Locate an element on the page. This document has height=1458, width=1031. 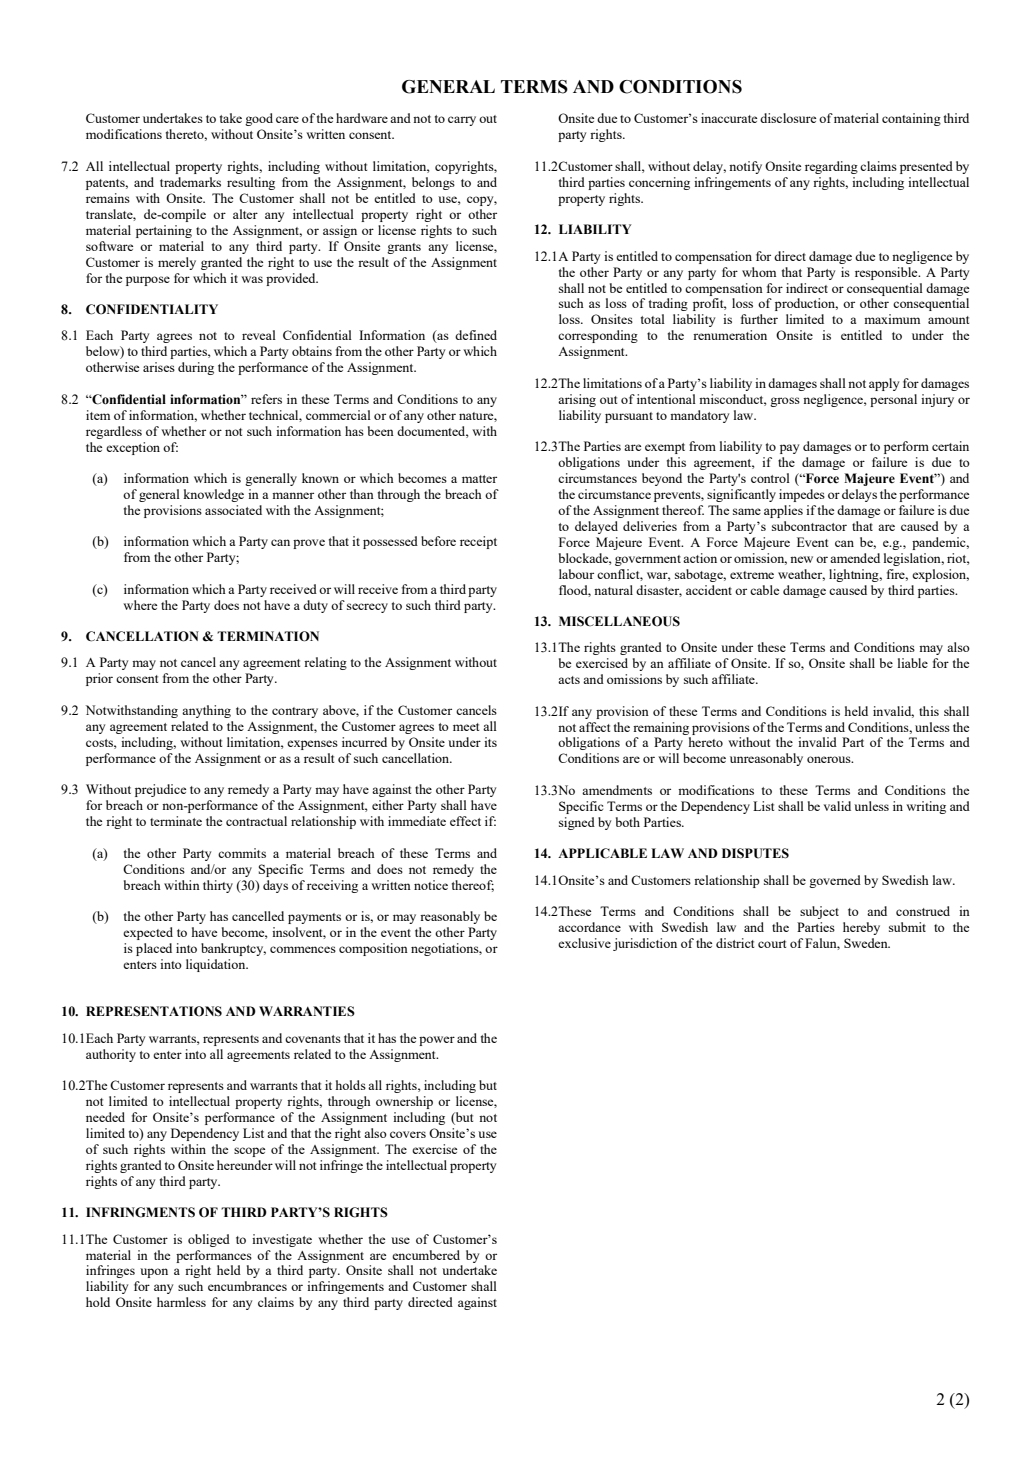
obliged is located at coordinates (209, 1240).
